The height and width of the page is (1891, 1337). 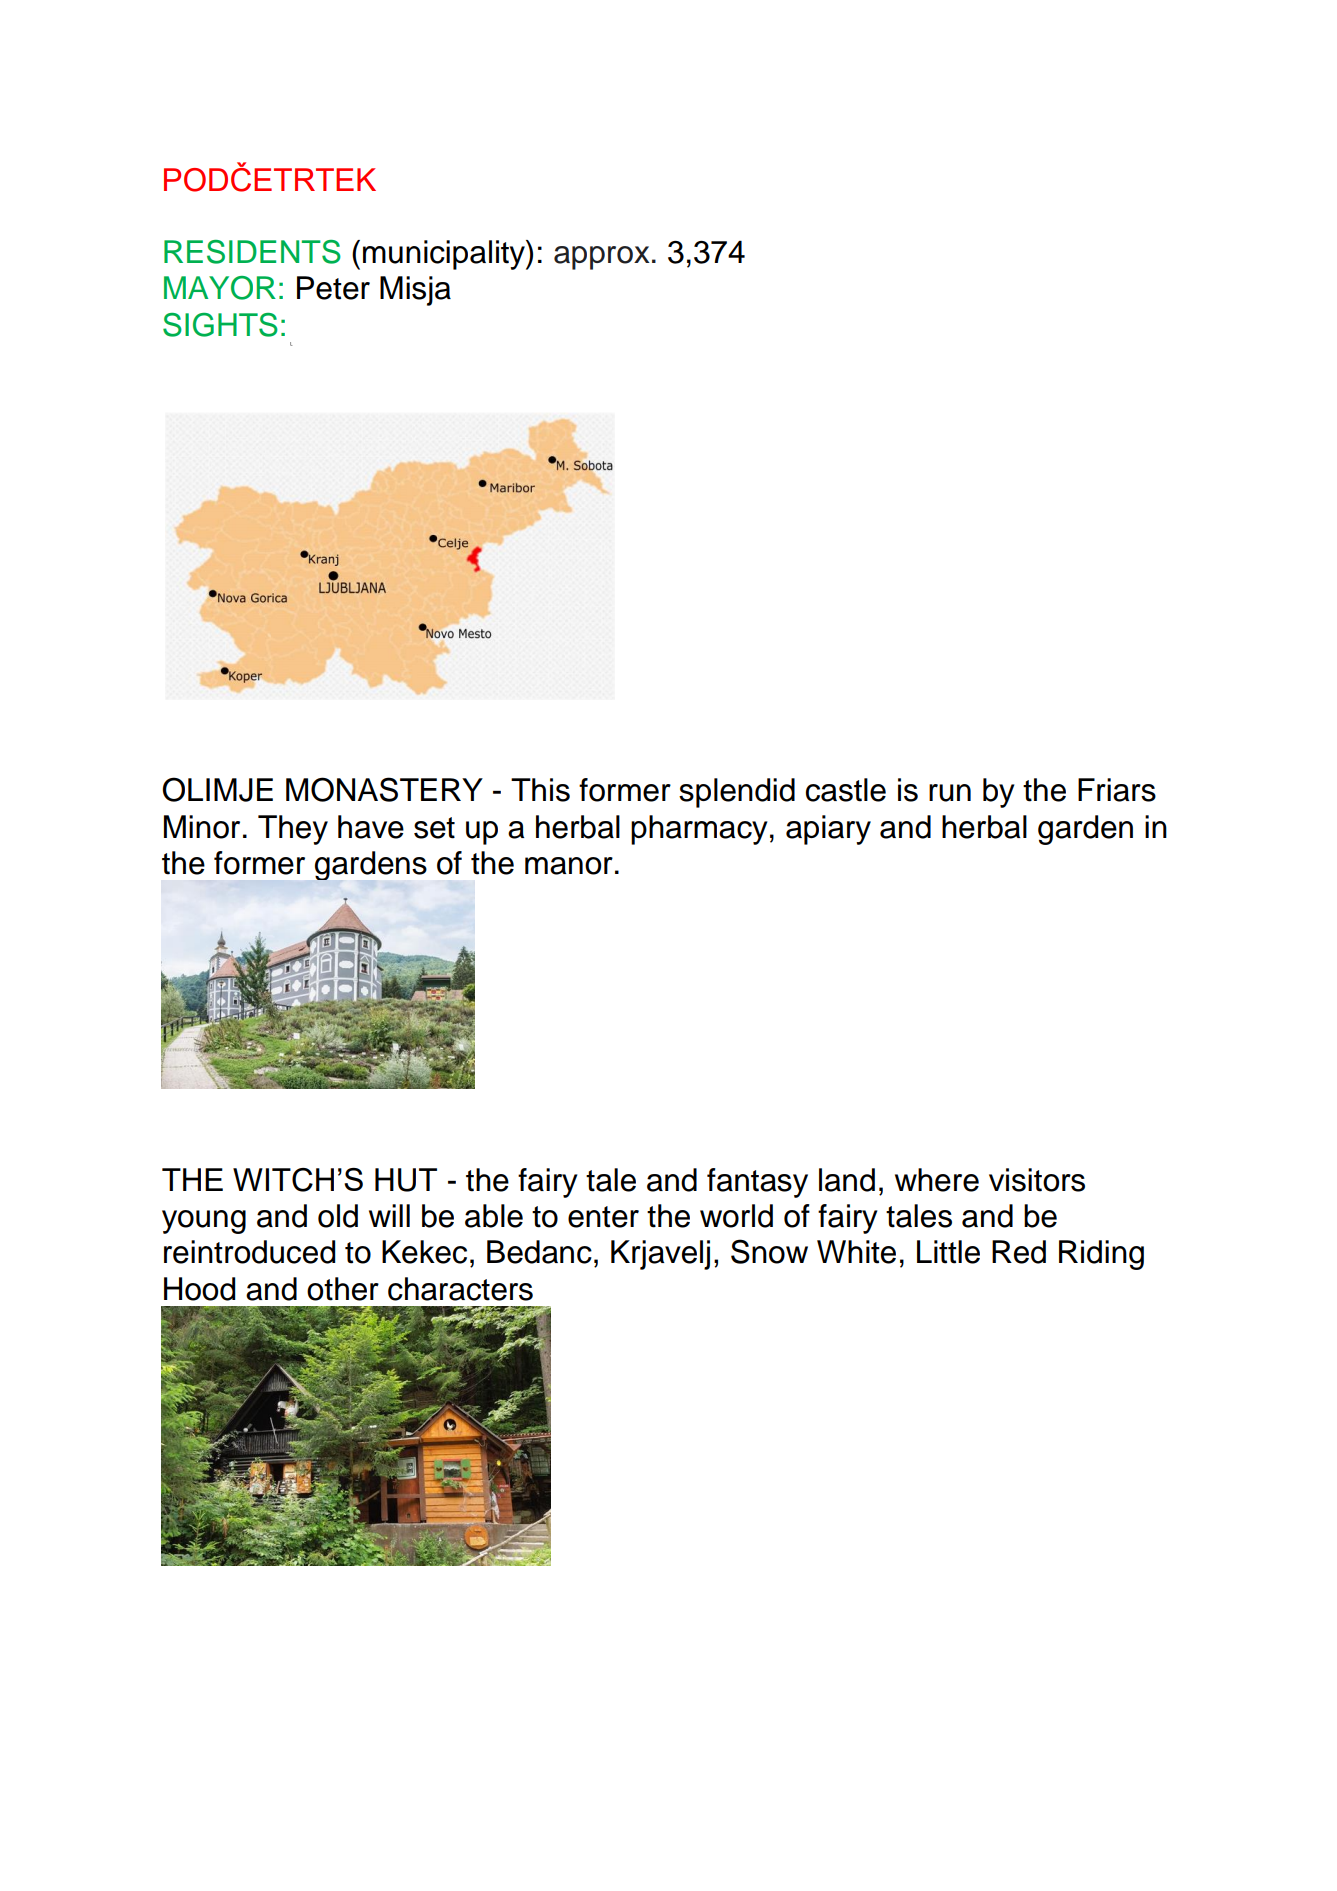 I want to click on fantasy, so click(x=757, y=1183).
